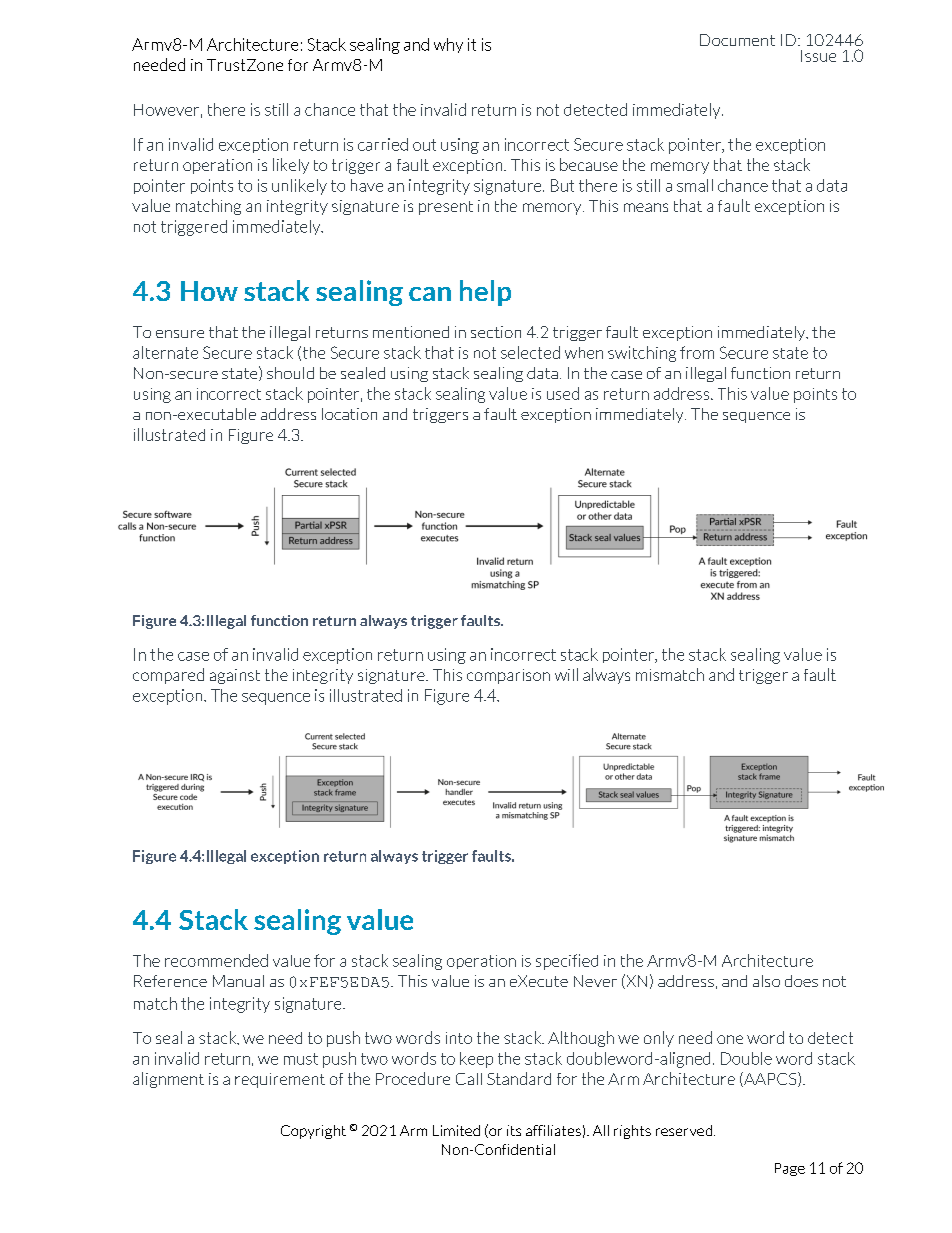  I want to click on carried, so click(383, 144).
